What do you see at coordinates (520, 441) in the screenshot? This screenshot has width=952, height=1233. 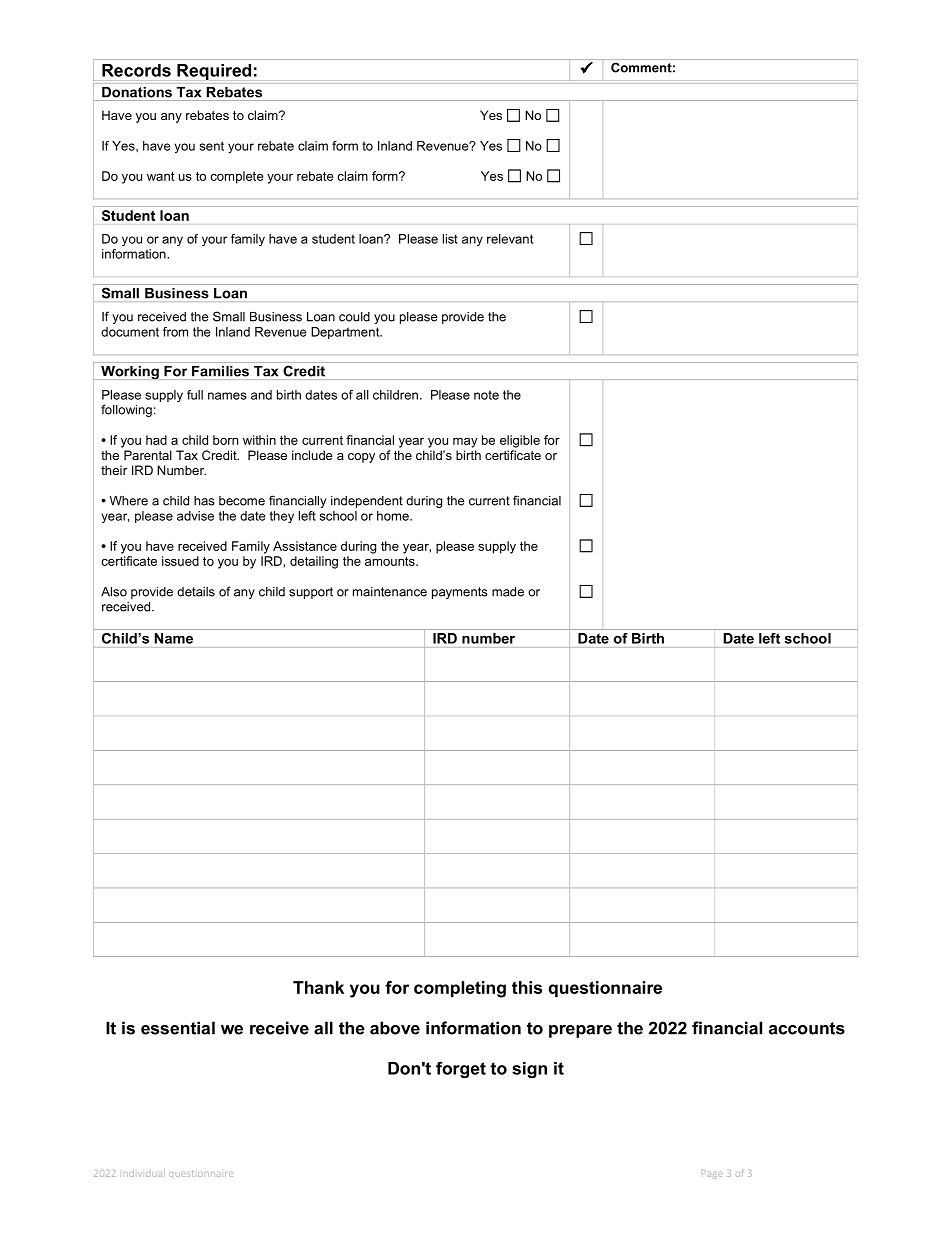 I see `eligible` at bounding box center [520, 441].
